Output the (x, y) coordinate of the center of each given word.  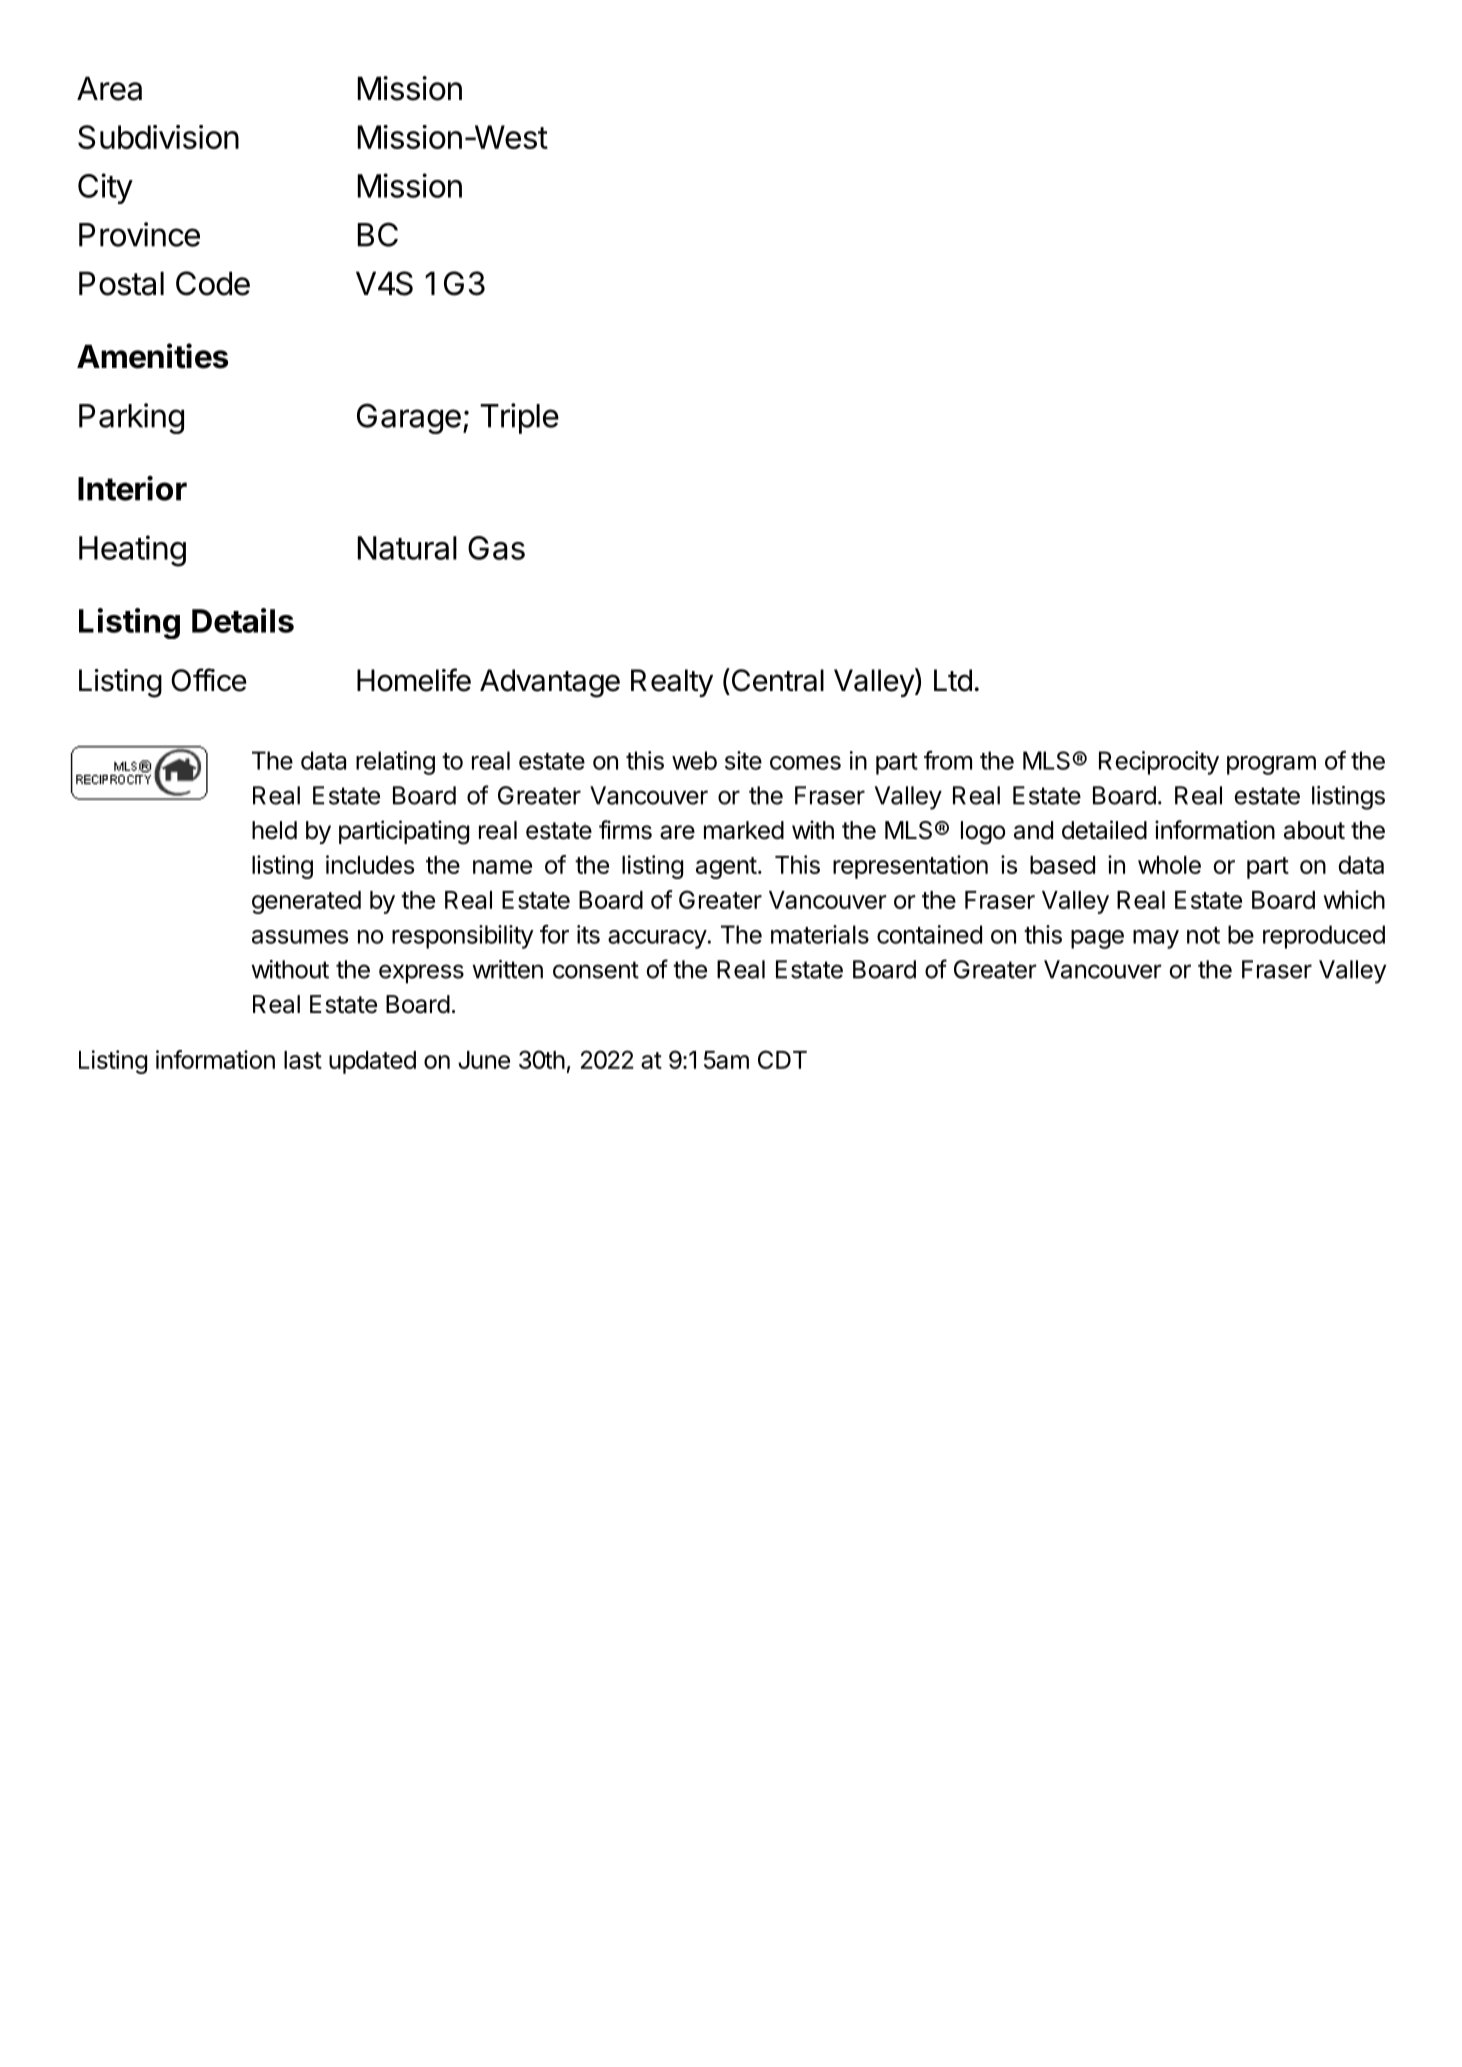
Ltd (953, 680)
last (303, 1060)
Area (109, 88)
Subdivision (158, 137)
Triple (519, 418)
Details (243, 620)
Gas (496, 548)
